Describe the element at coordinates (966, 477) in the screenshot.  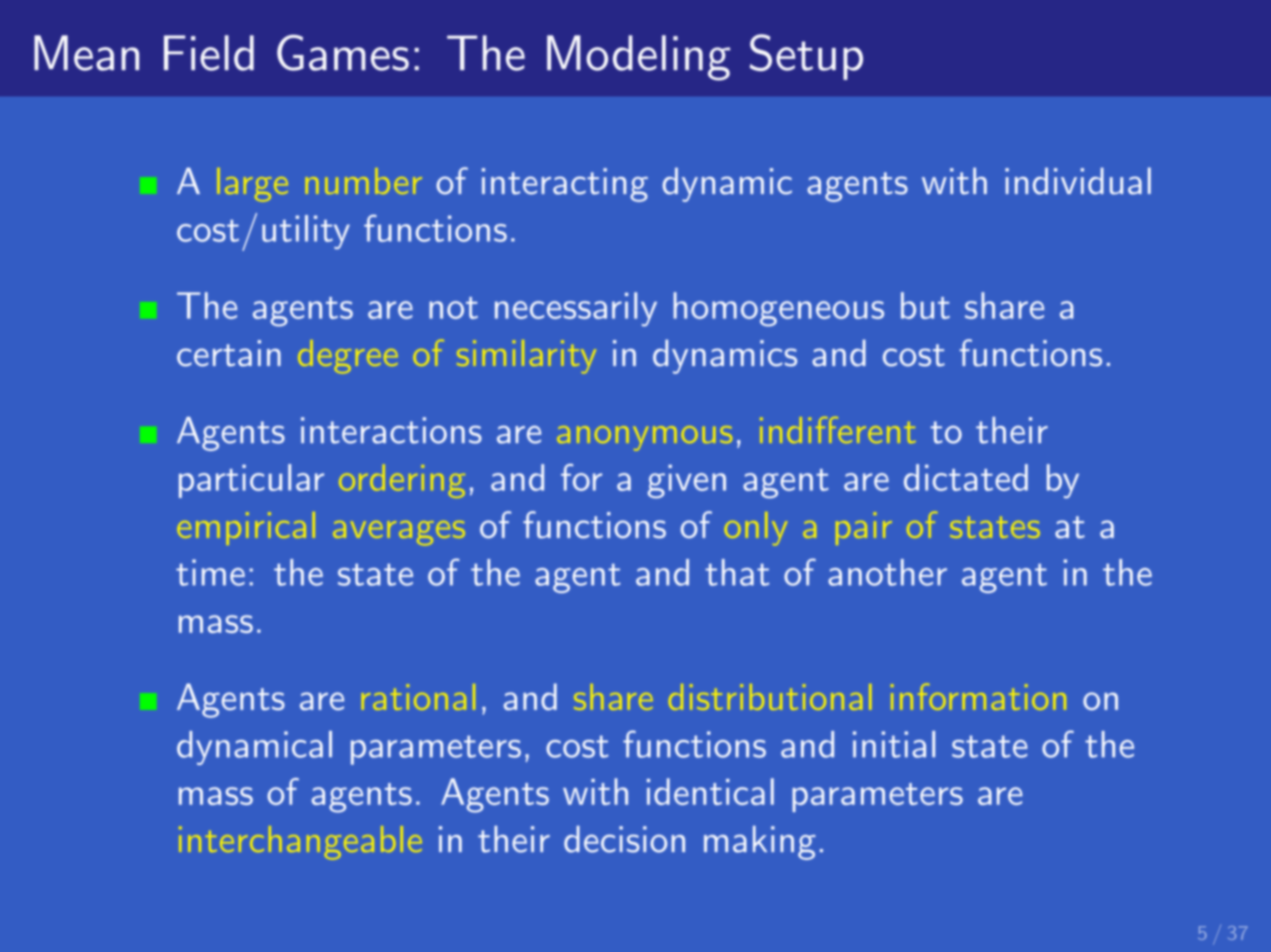
I see `dictated` at that location.
